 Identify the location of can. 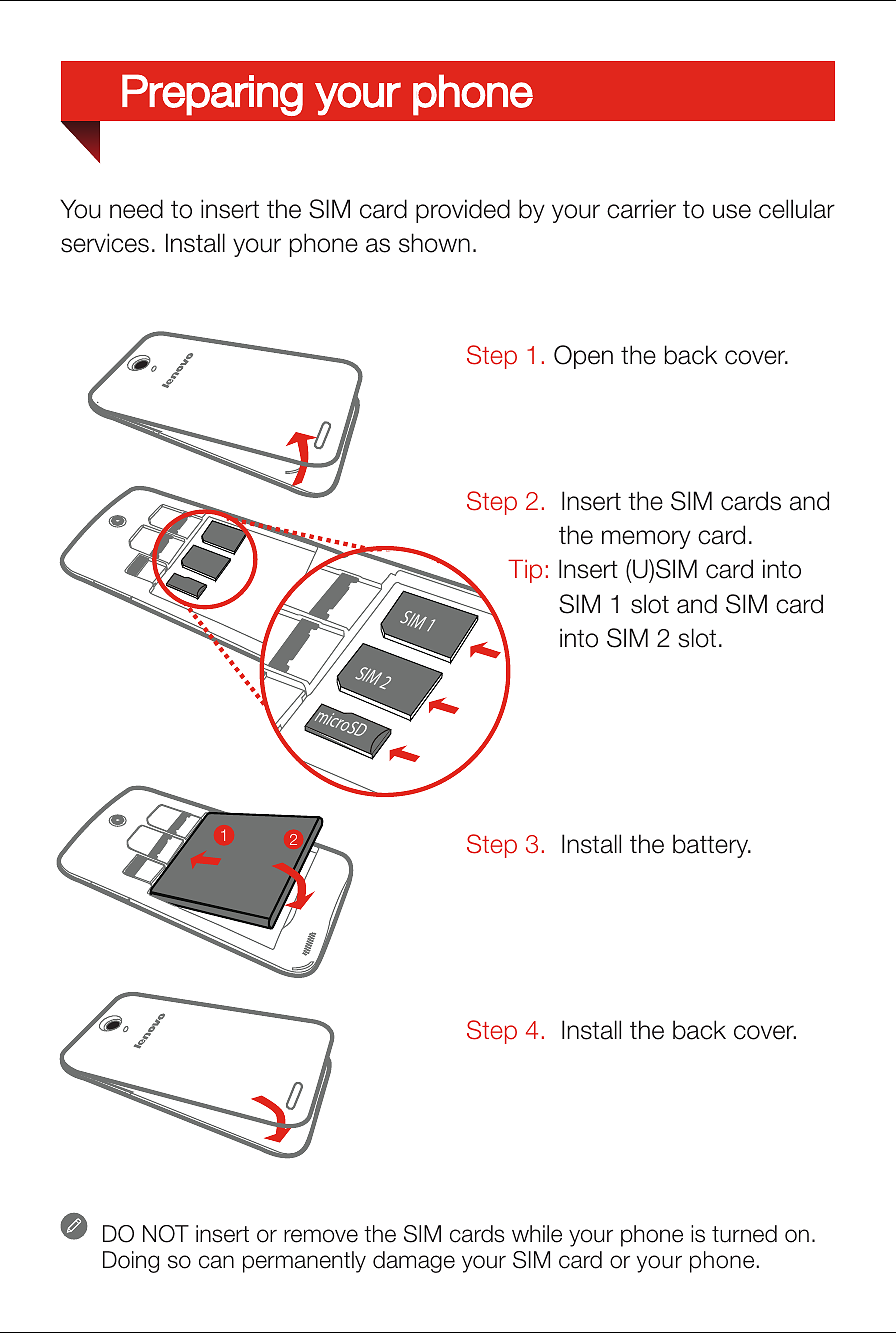
(216, 1262).
